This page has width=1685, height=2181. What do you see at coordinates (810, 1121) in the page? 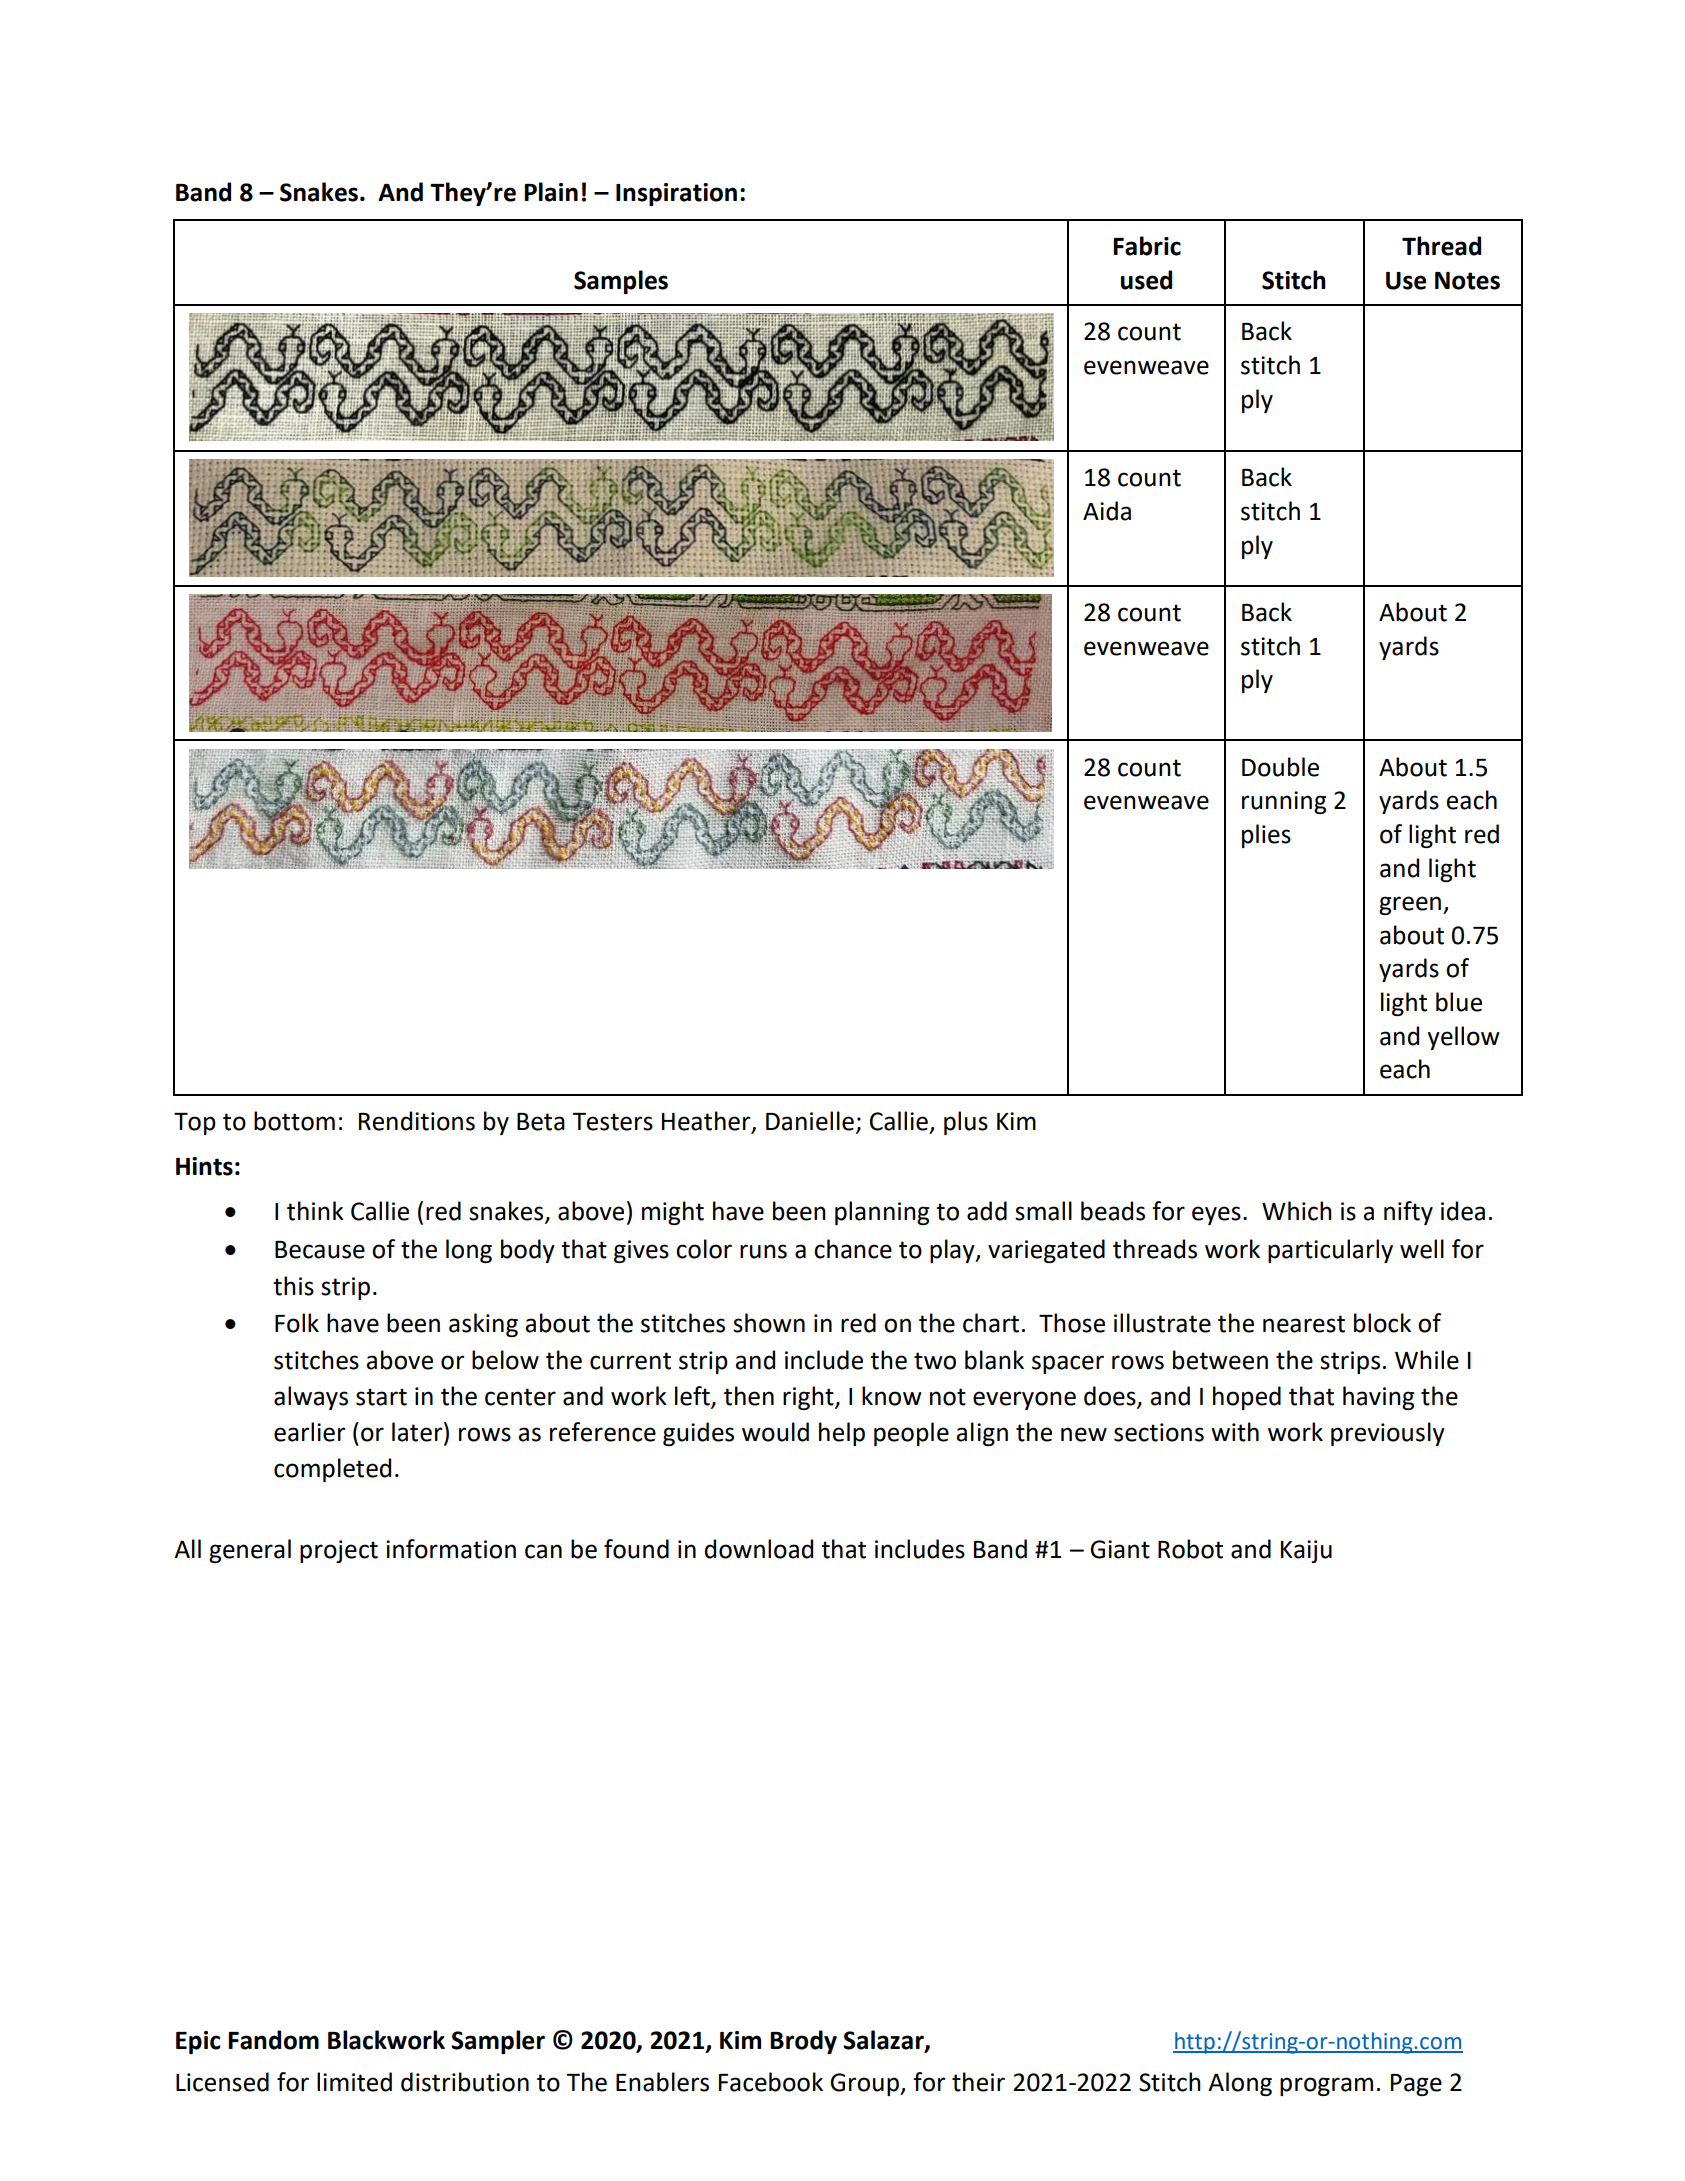
I see `Danielle` at bounding box center [810, 1121].
